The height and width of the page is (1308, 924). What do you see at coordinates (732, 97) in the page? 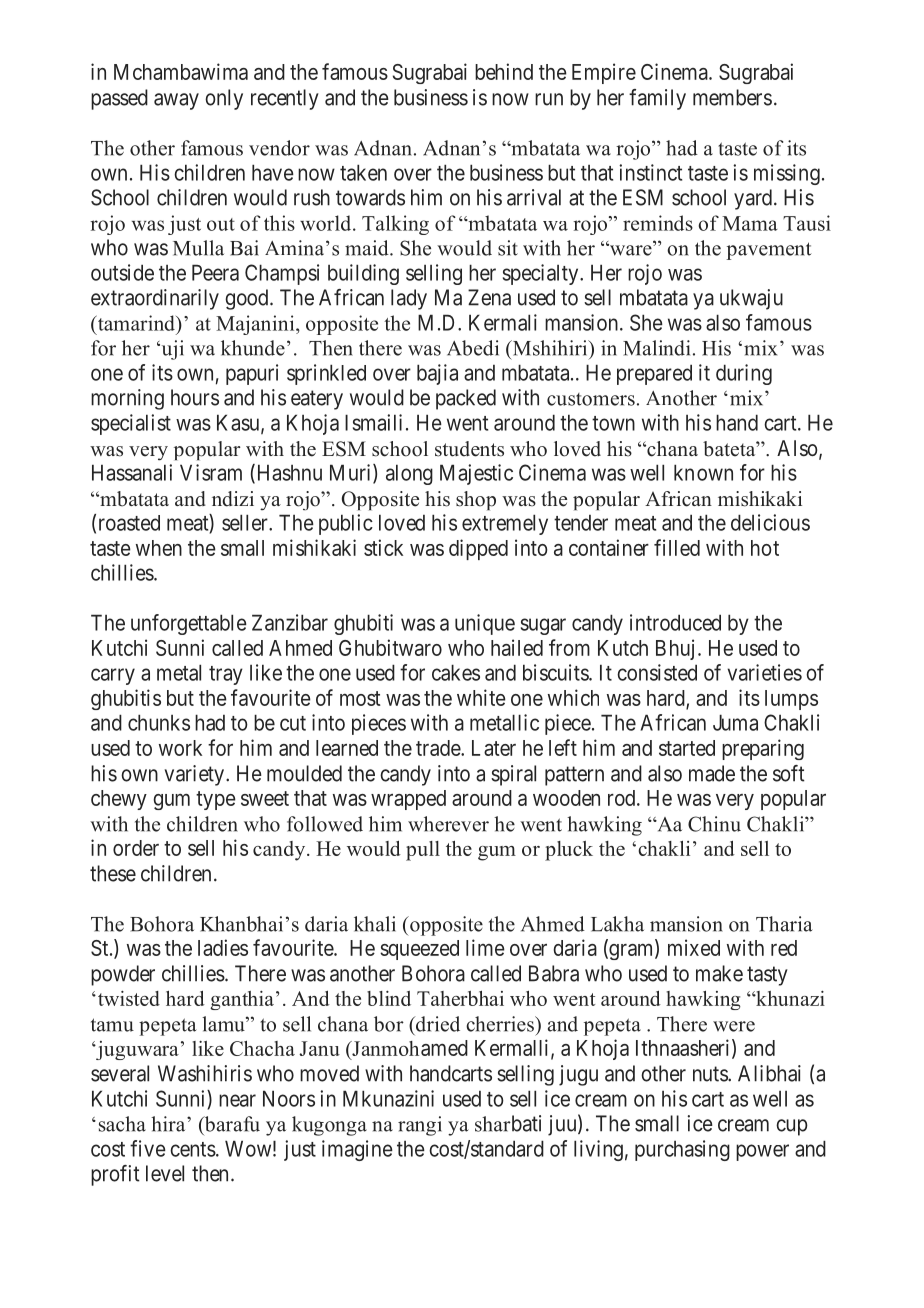
I see `members` at bounding box center [732, 97].
